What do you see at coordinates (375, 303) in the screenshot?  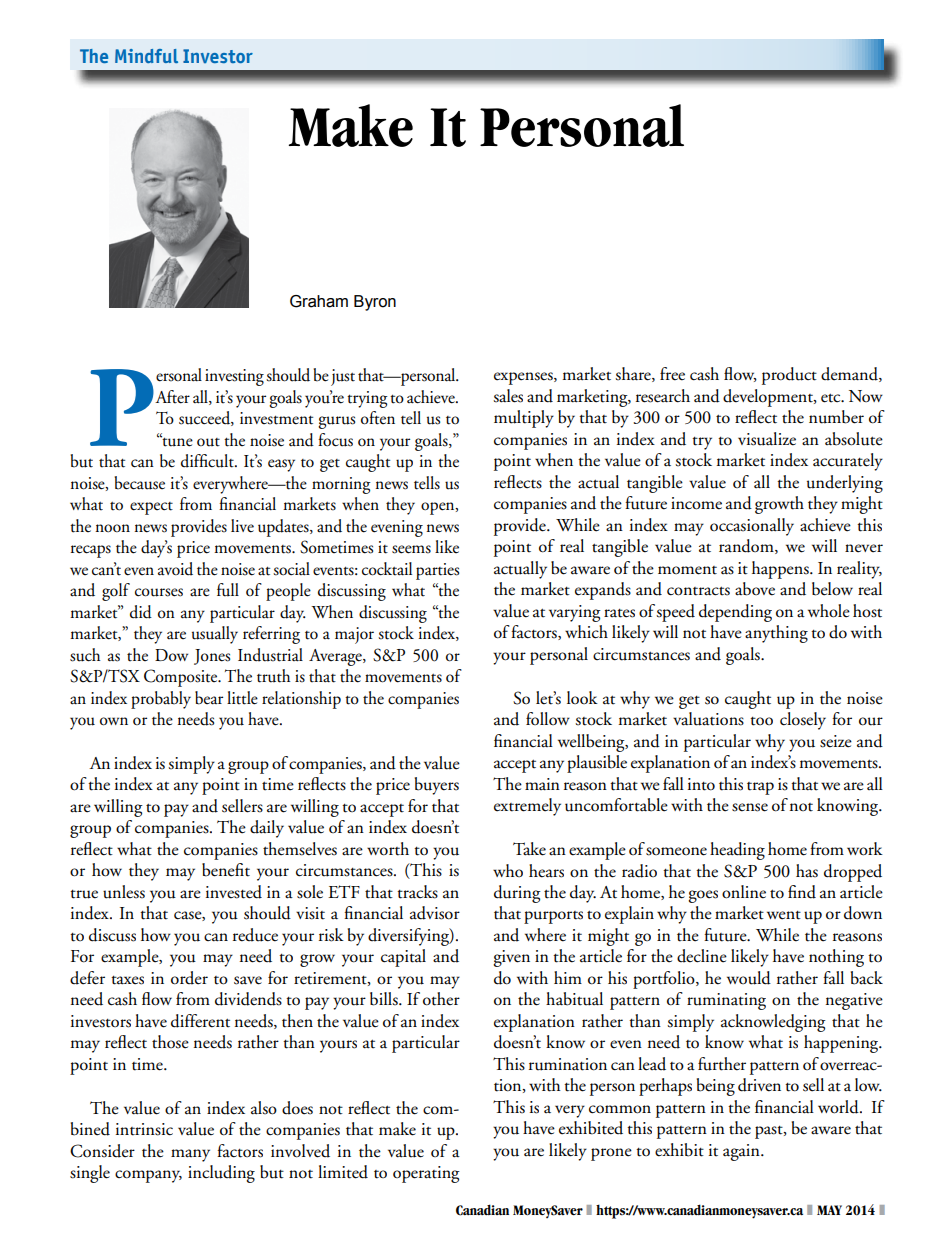 I see `Byron` at bounding box center [375, 303].
